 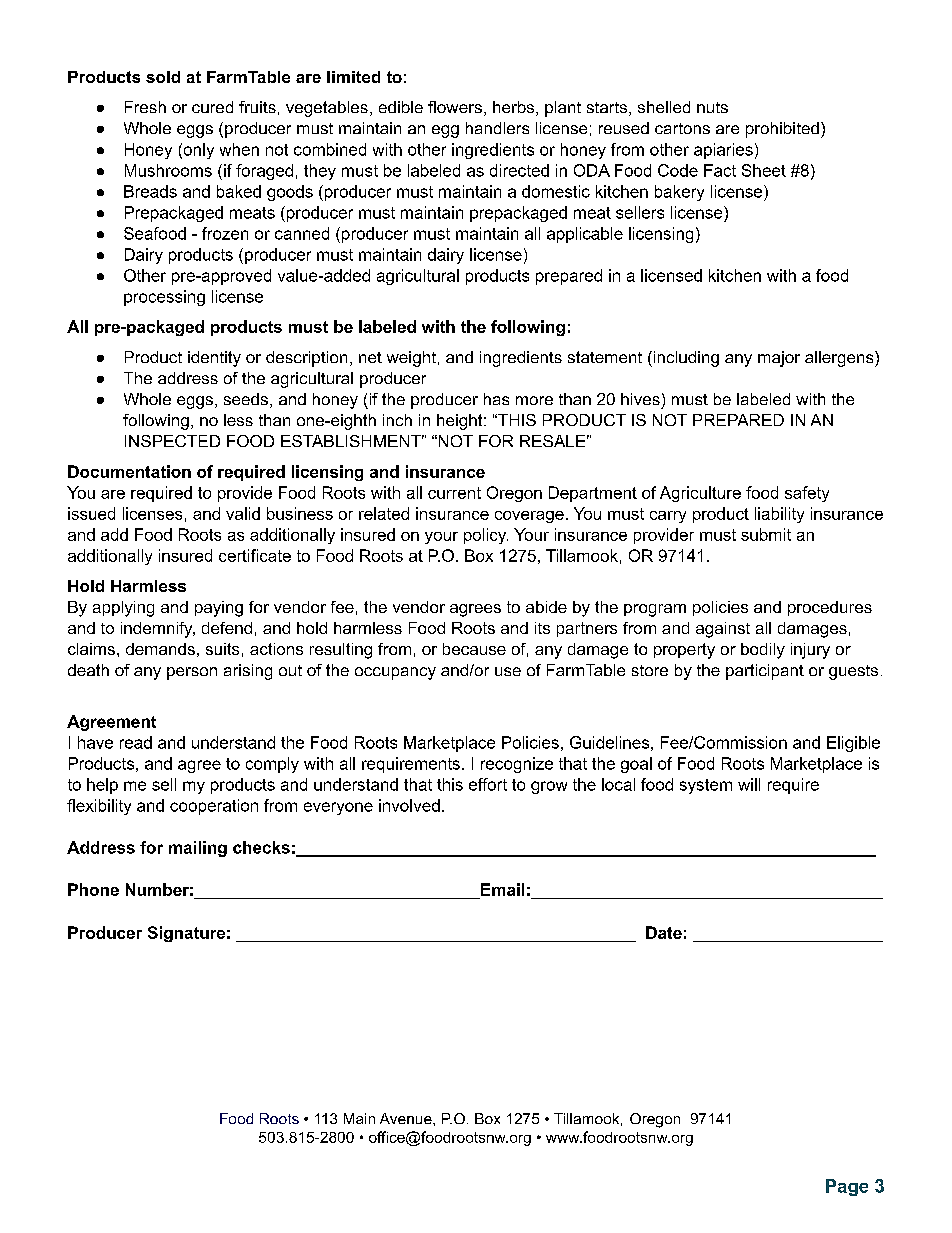 I want to click on prohibited, so click(x=782, y=130).
